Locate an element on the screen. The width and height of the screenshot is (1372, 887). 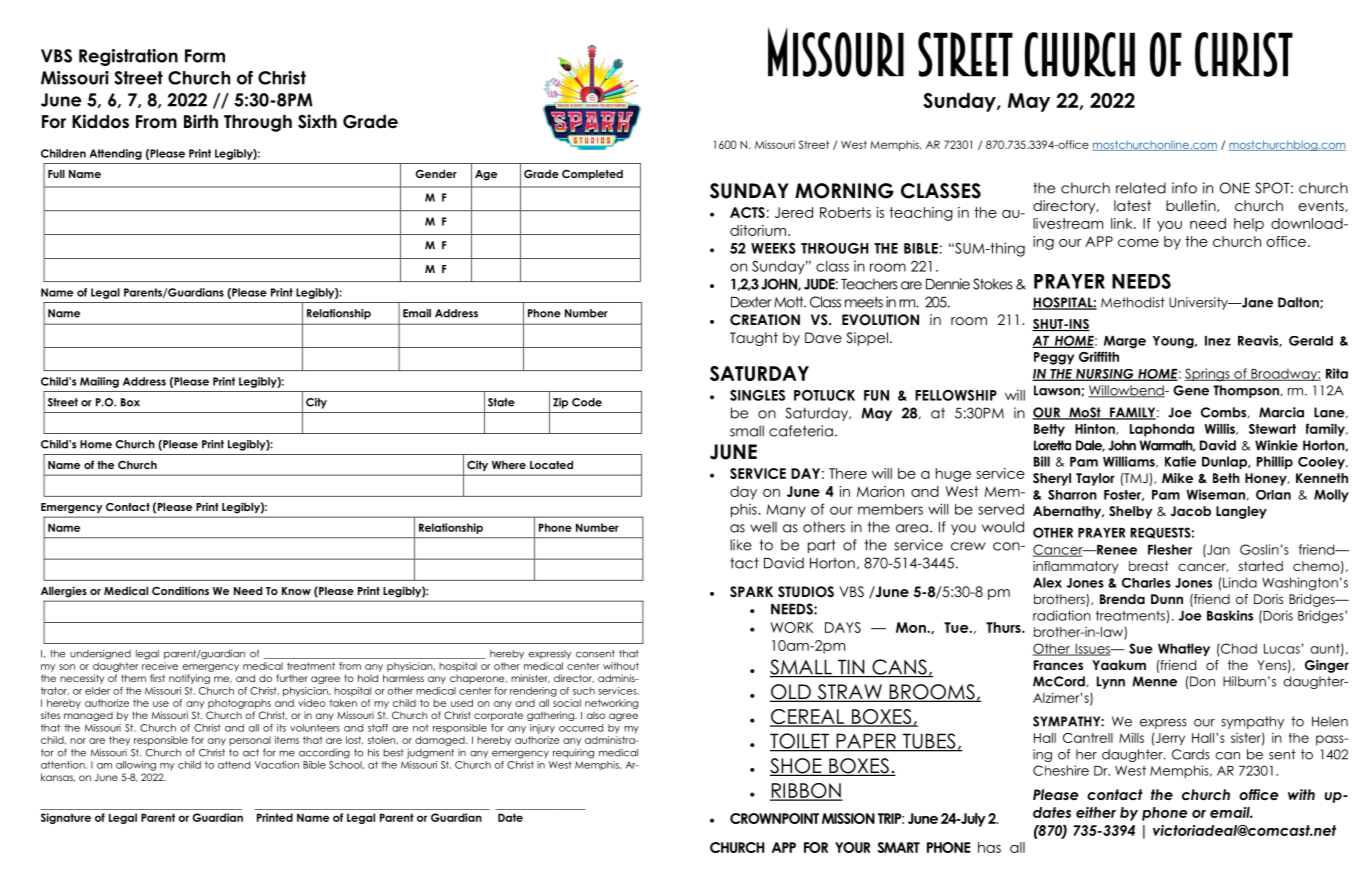
info is located at coordinates (1184, 188).
